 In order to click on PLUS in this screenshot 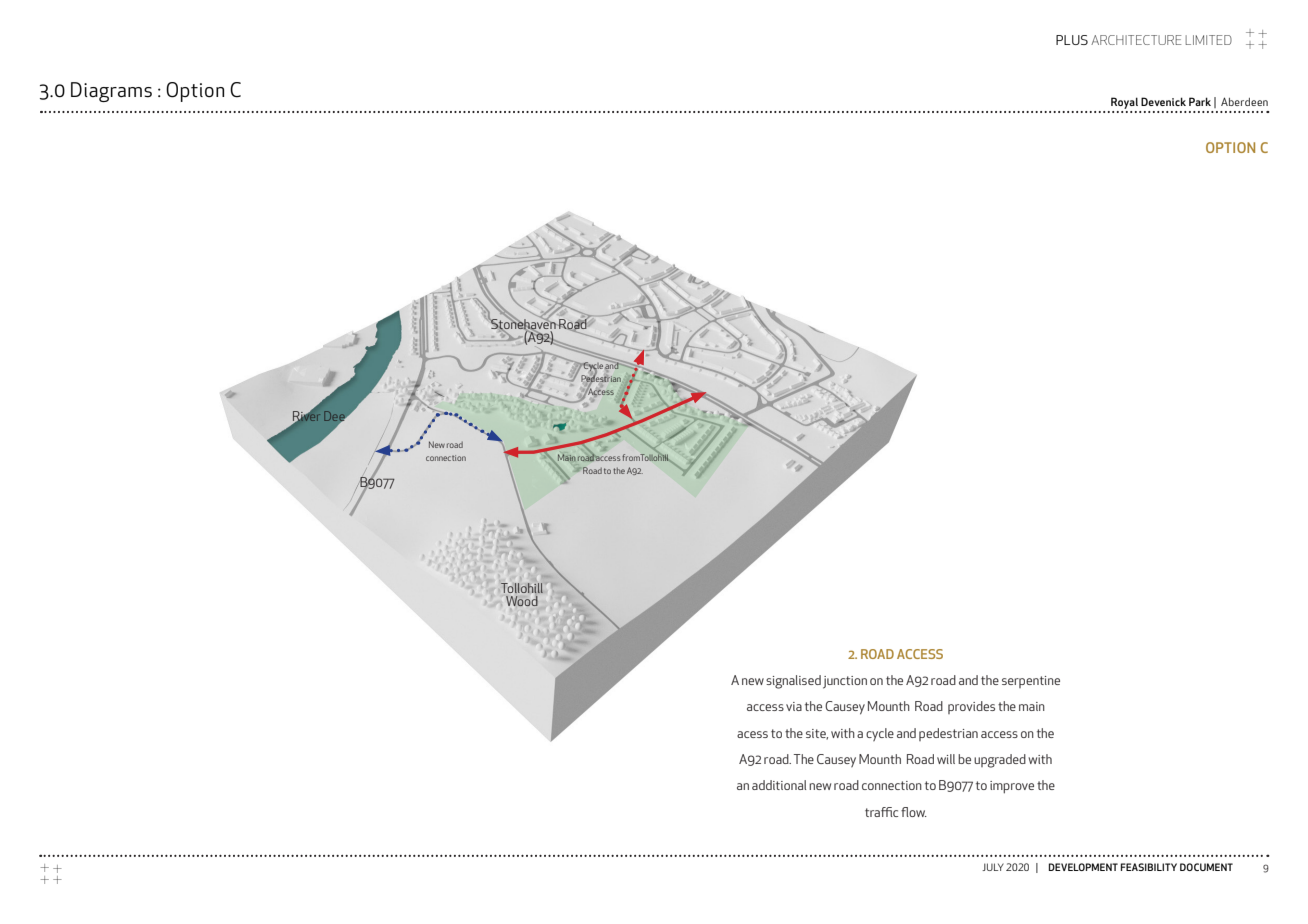, I will do `click(1072, 40)`.
